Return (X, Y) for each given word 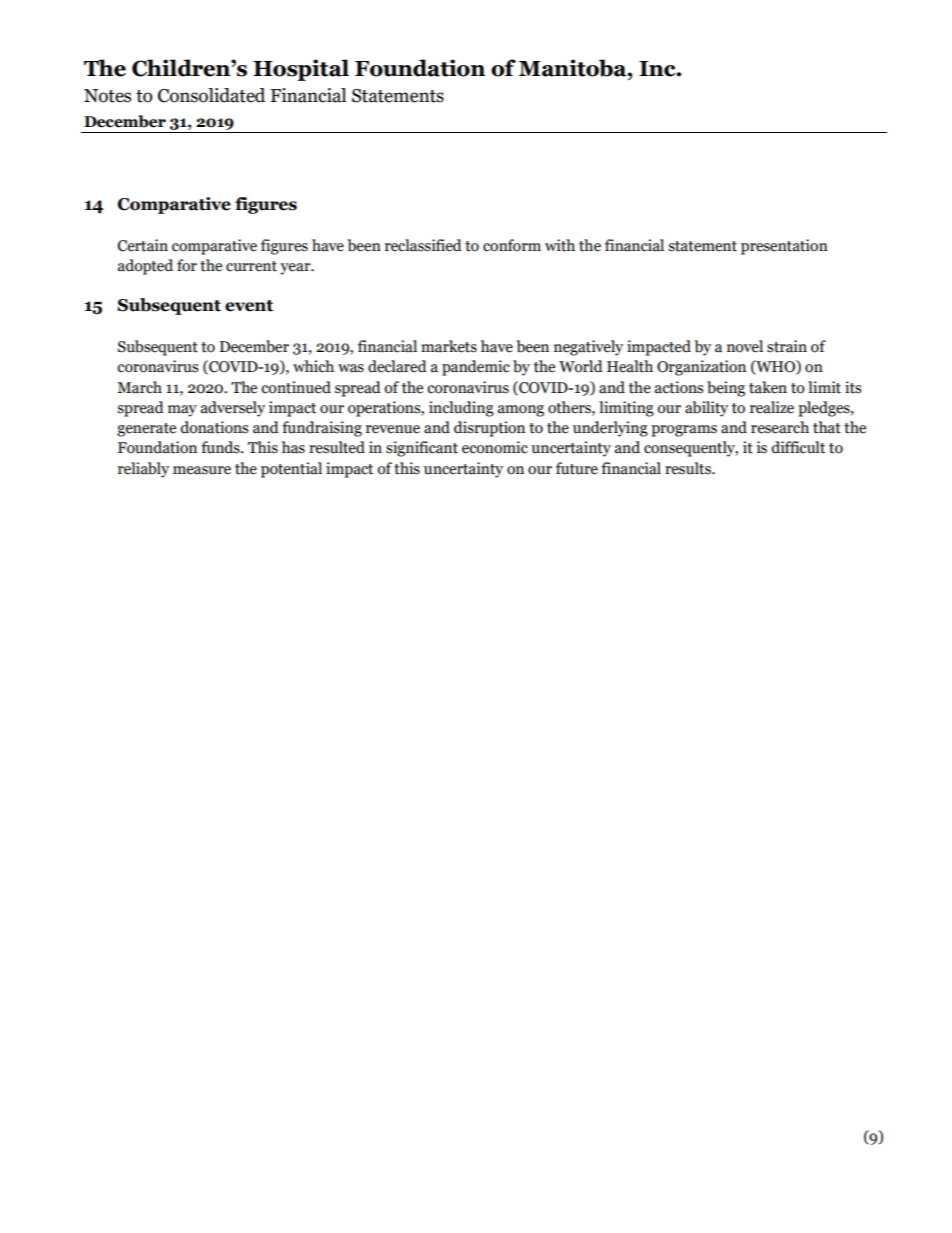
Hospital (301, 70)
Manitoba (574, 68)
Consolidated (211, 95)
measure (202, 470)
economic (495, 447)
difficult (798, 447)
